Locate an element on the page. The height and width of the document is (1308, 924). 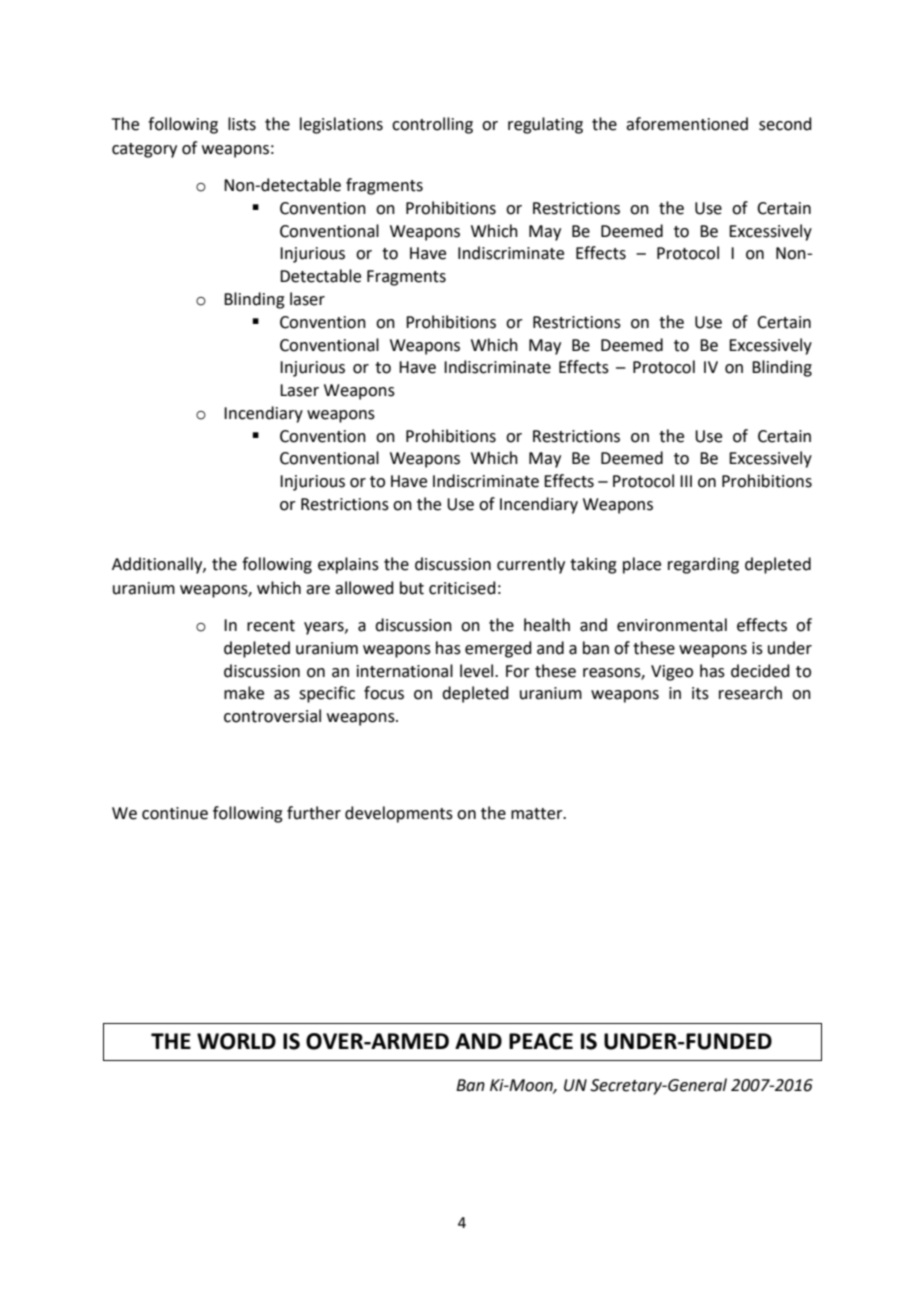
aforementioned is located at coordinates (687, 124).
